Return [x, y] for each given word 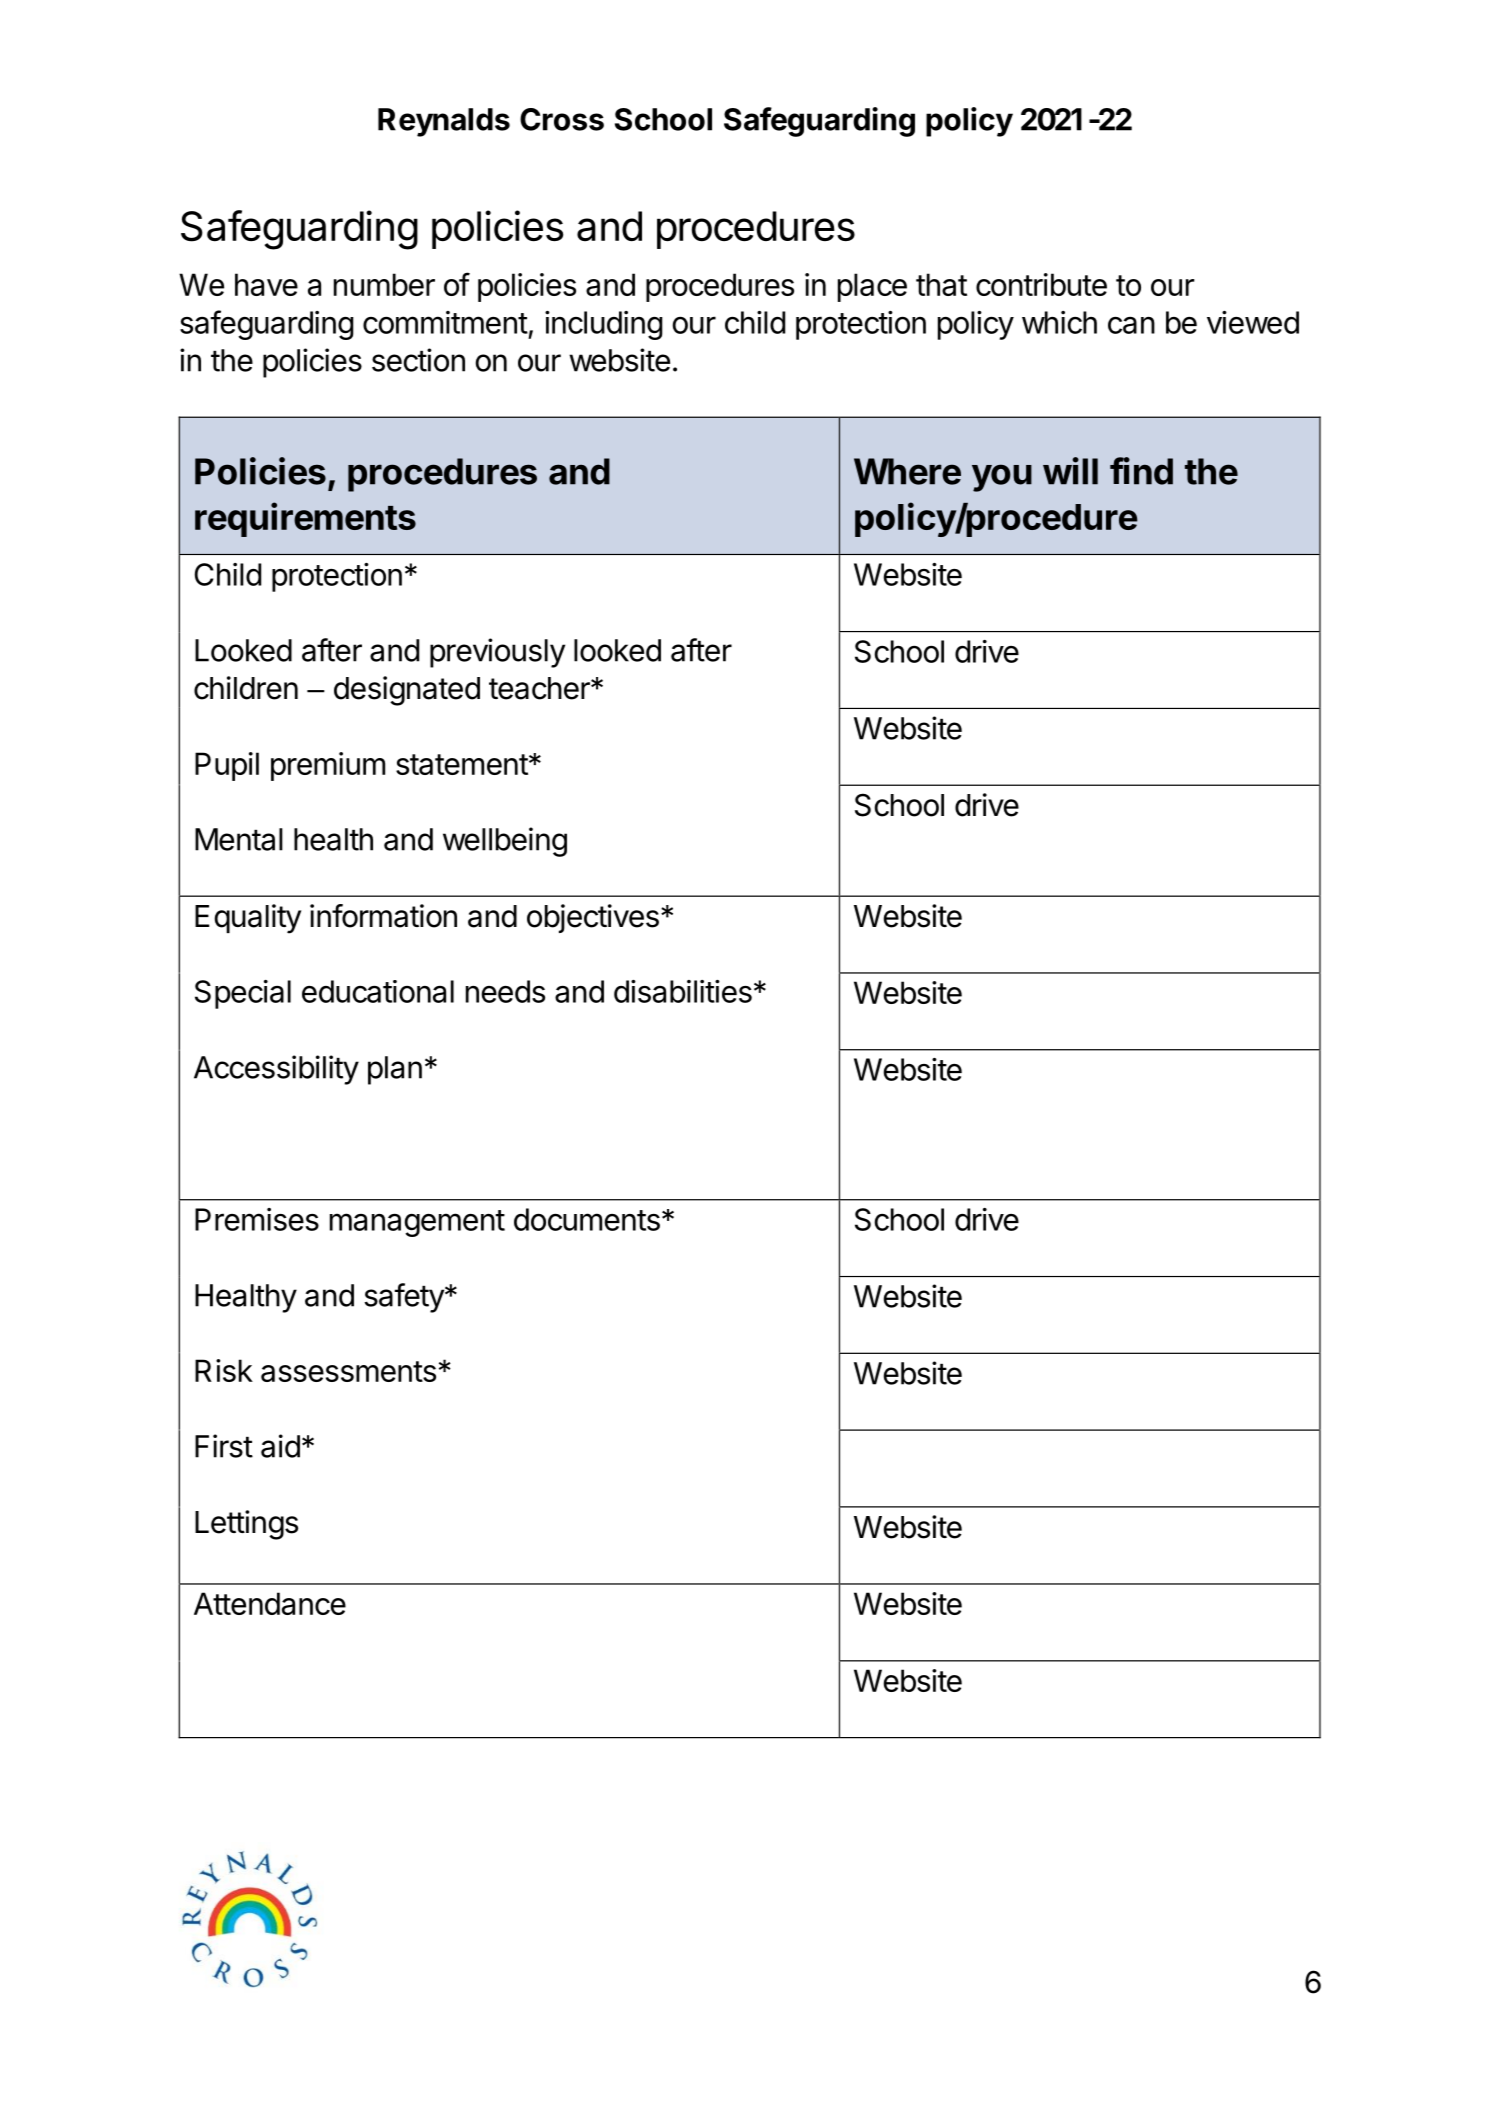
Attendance [270, 1603]
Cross [562, 119]
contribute [1041, 284]
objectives [593, 918]
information [383, 916]
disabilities [683, 991]
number [384, 284]
